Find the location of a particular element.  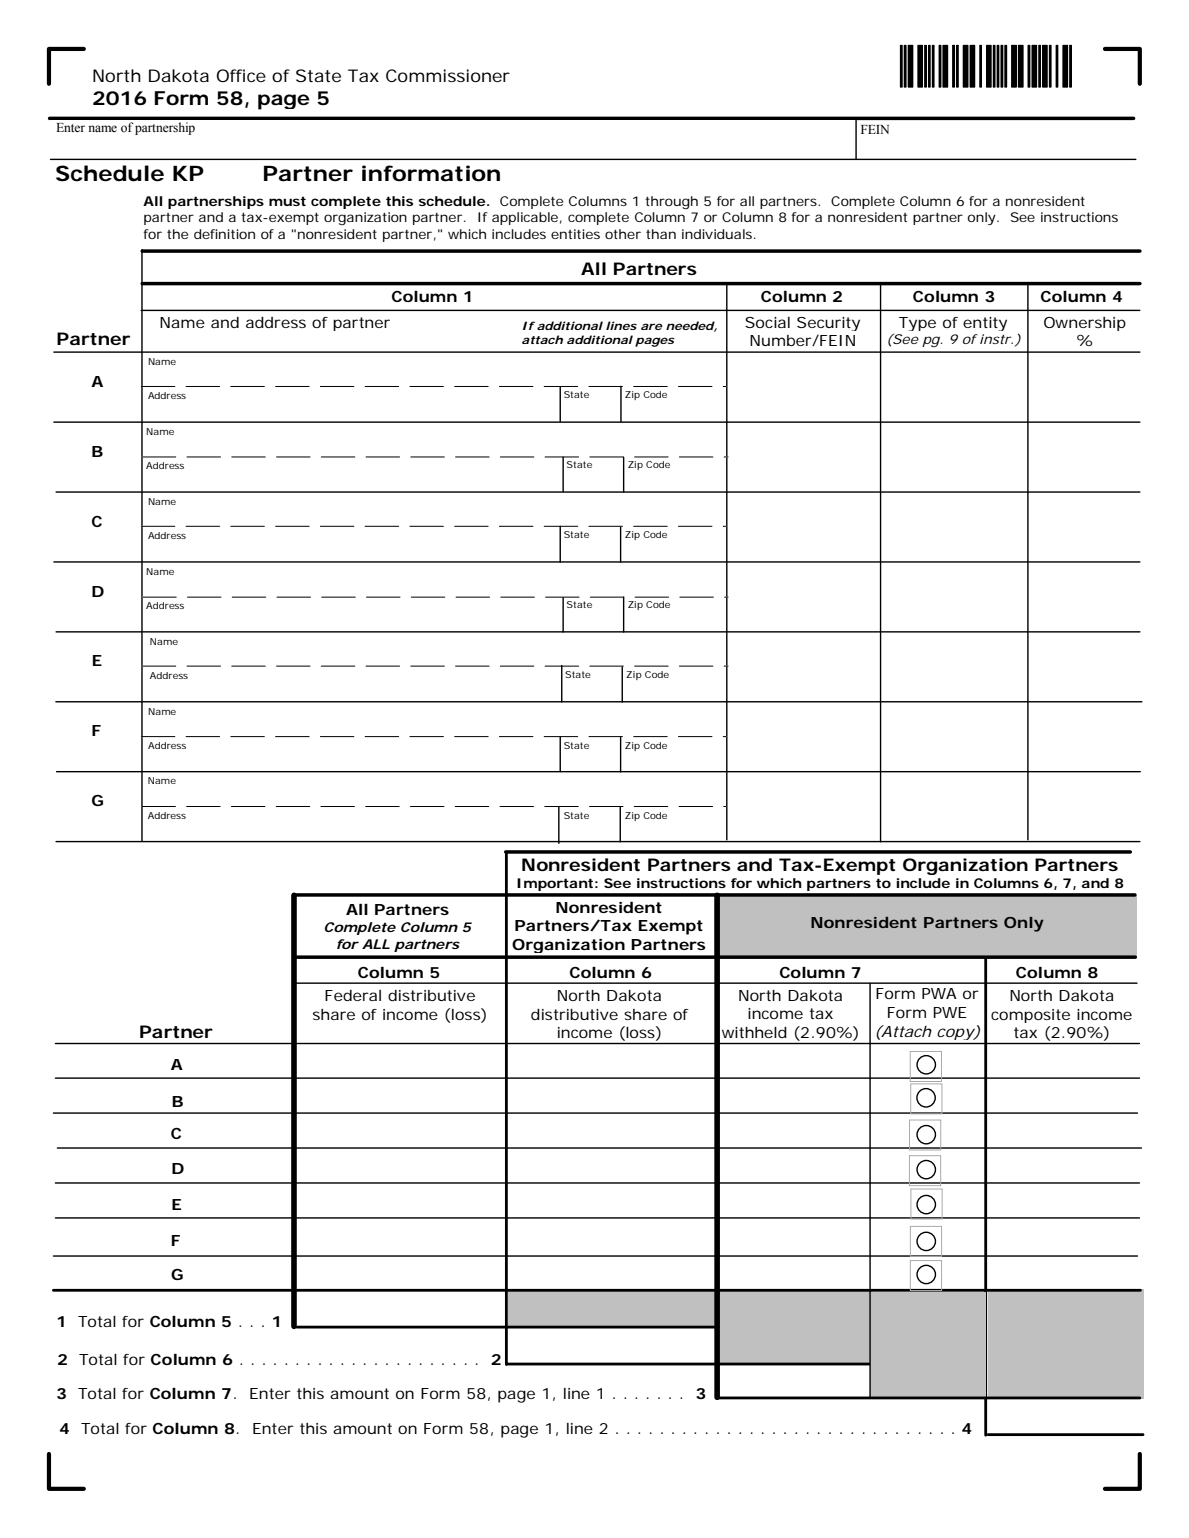

Office is located at coordinates (241, 75).
